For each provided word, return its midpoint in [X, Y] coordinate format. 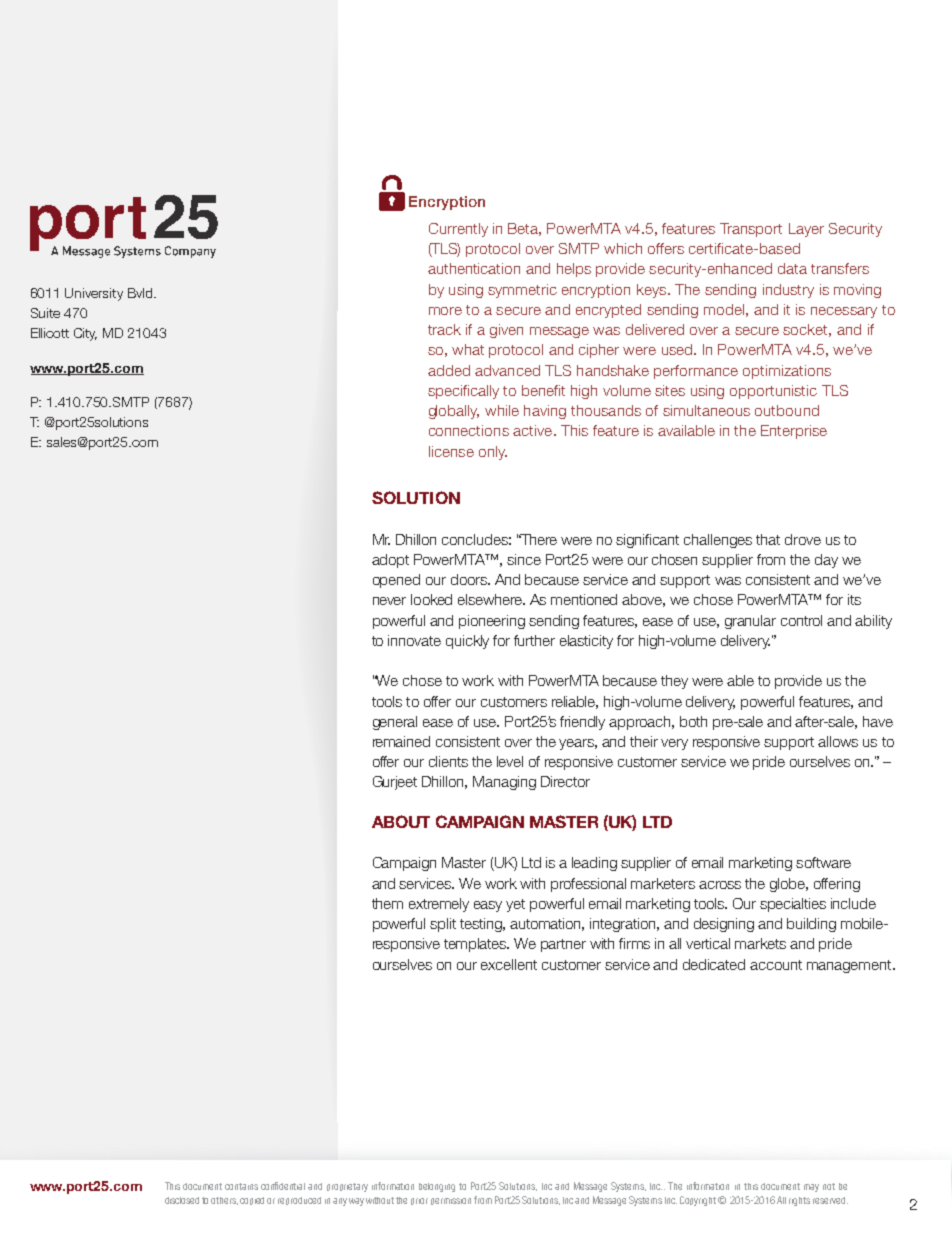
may [811, 1188]
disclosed [182, 1200]
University [94, 294]
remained [401, 741]
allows [838, 741]
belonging [437, 1187]
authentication [474, 268]
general [395, 723]
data [792, 268]
